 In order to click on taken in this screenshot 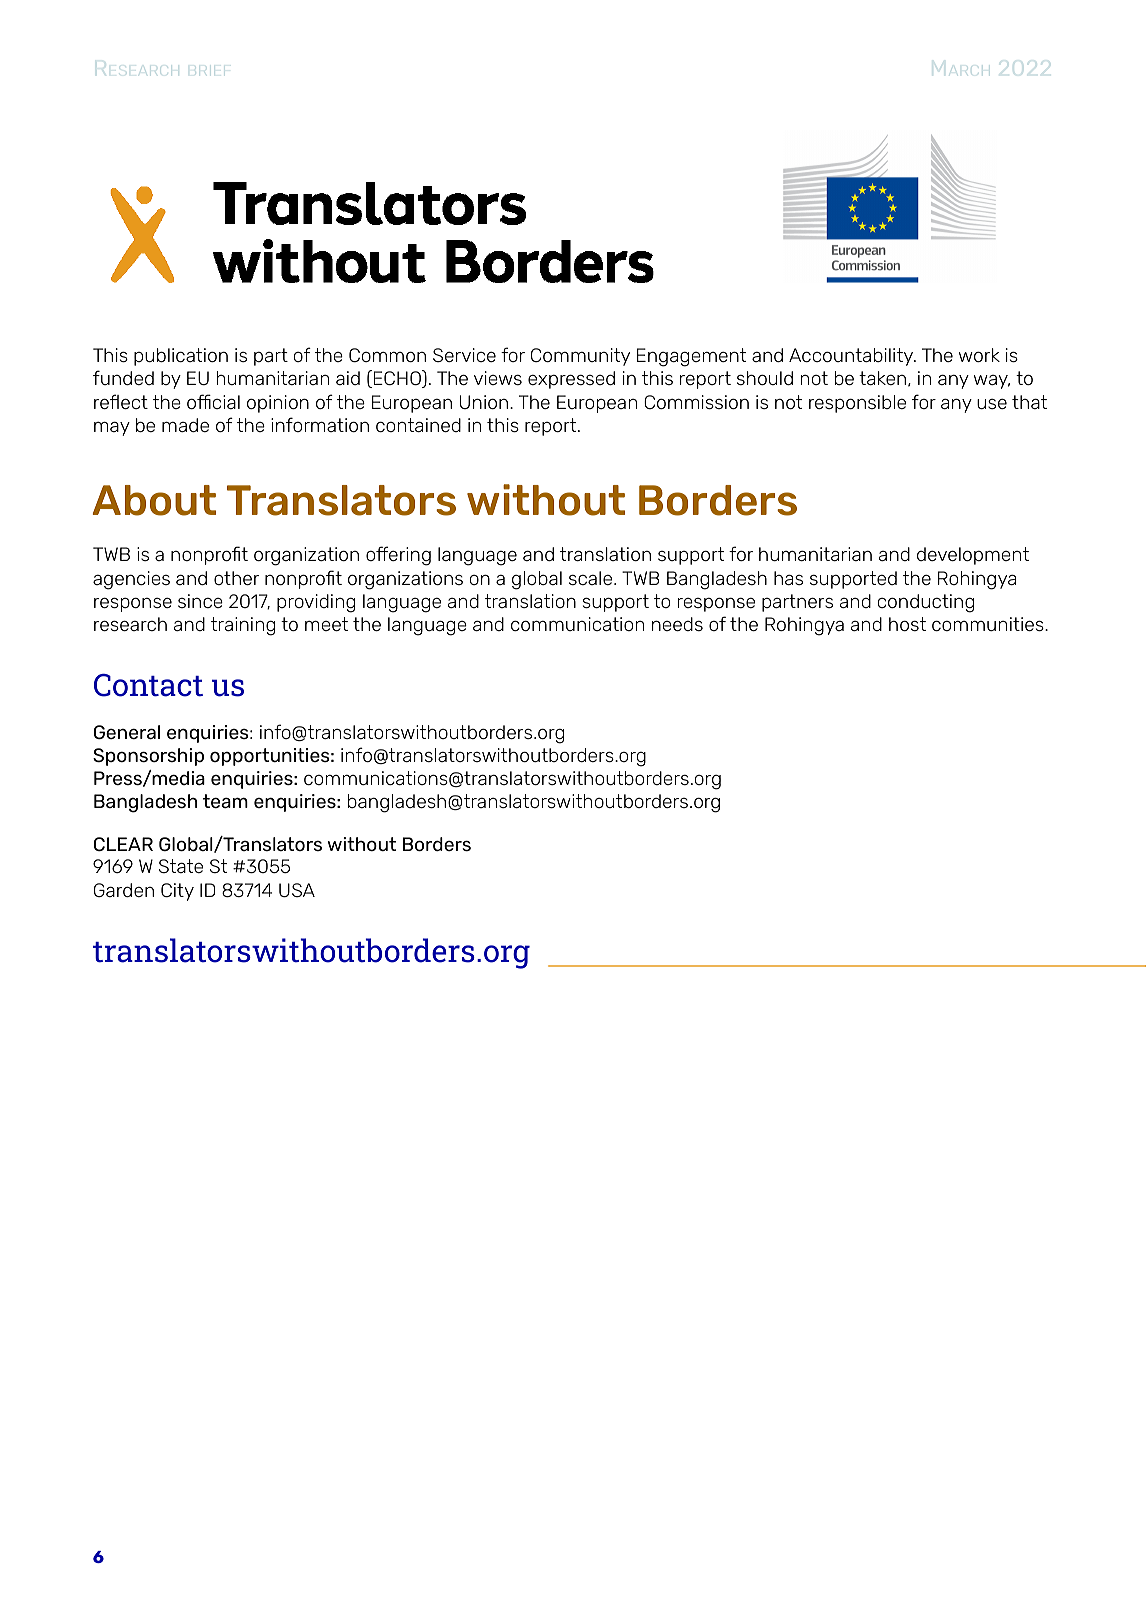, I will do `click(882, 378)`.
